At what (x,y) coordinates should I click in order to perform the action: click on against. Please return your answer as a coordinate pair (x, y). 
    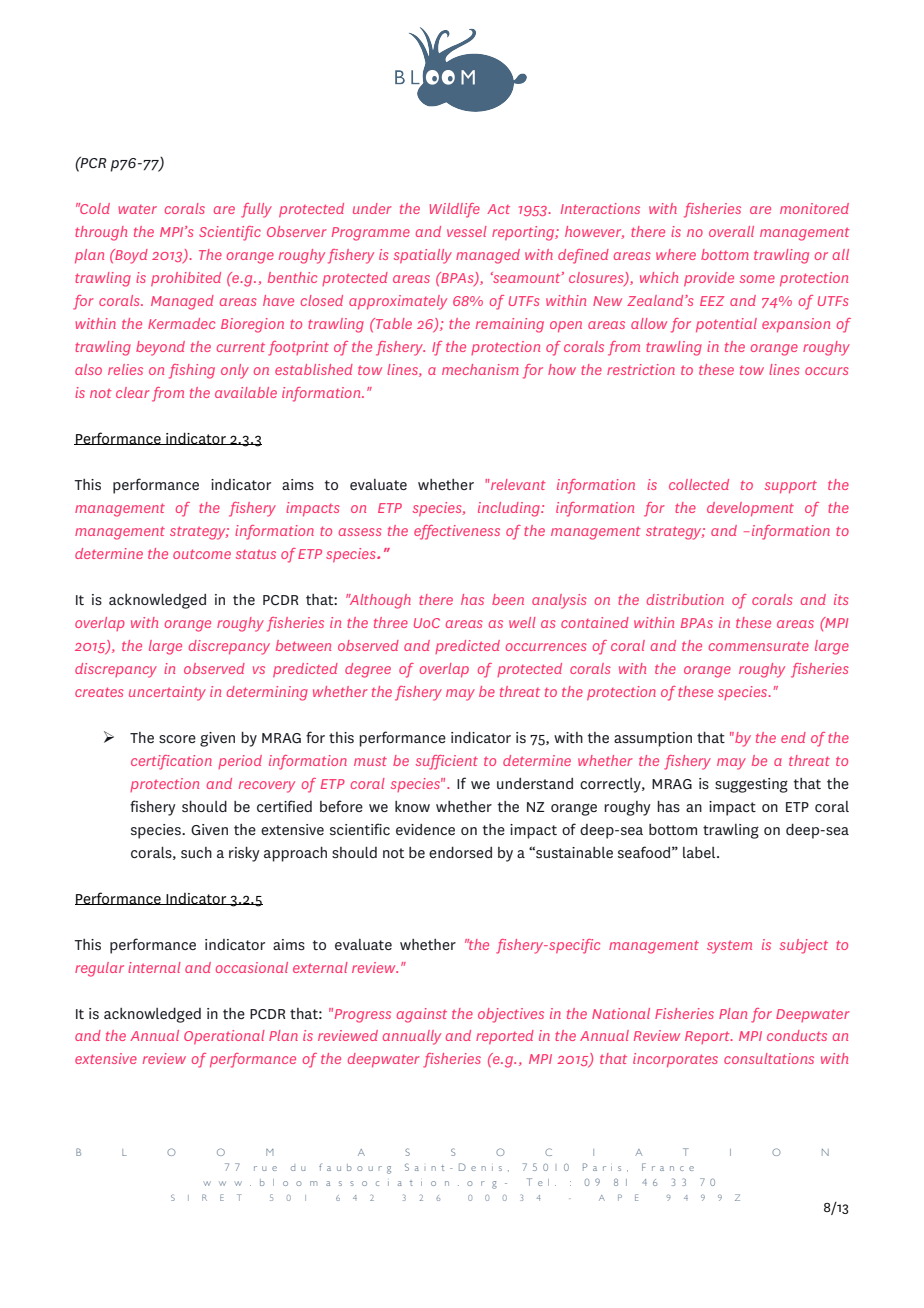
    Looking at the image, I should click on (422, 1015).
